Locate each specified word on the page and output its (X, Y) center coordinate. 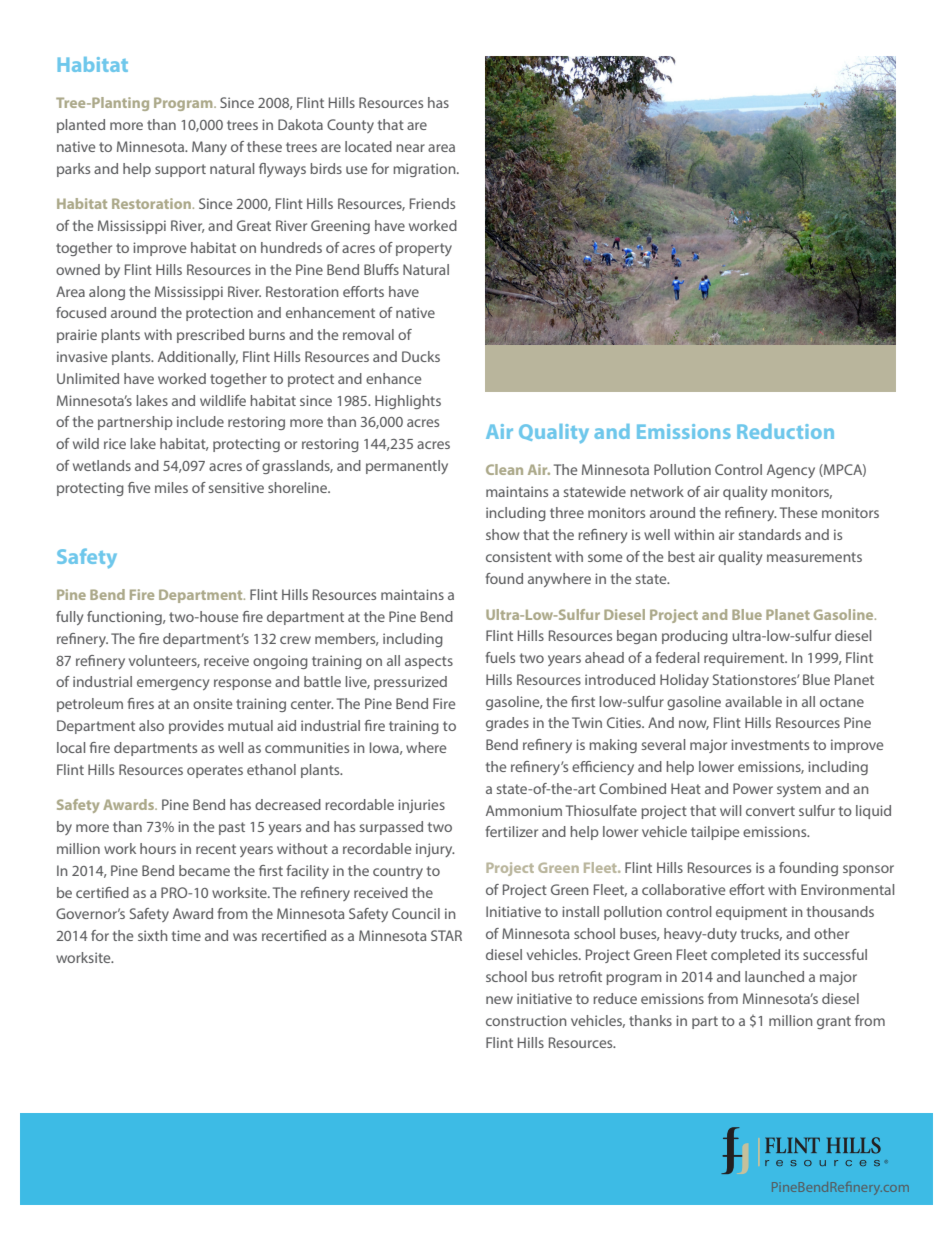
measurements (814, 557)
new (499, 1000)
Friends (432, 203)
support (180, 170)
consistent (519, 556)
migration (425, 170)
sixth (153, 935)
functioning (125, 618)
